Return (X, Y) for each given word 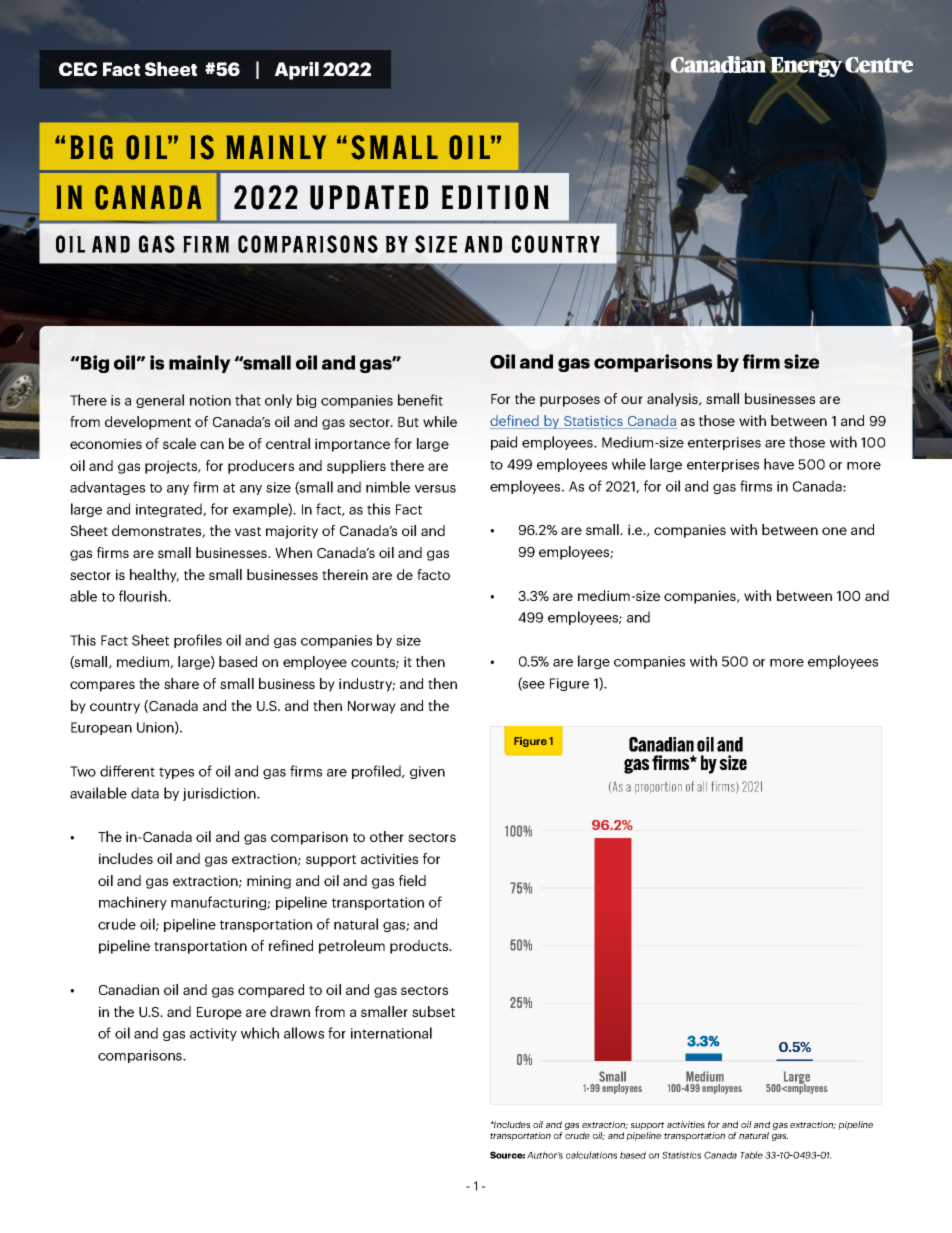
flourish (144, 596)
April (297, 71)
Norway (372, 707)
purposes (570, 401)
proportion (658, 788)
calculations (591, 1155)
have (779, 464)
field (412, 880)
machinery (133, 903)
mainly (200, 364)
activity (213, 1034)
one (834, 531)
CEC (78, 69)
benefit (420, 400)
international (391, 1033)
